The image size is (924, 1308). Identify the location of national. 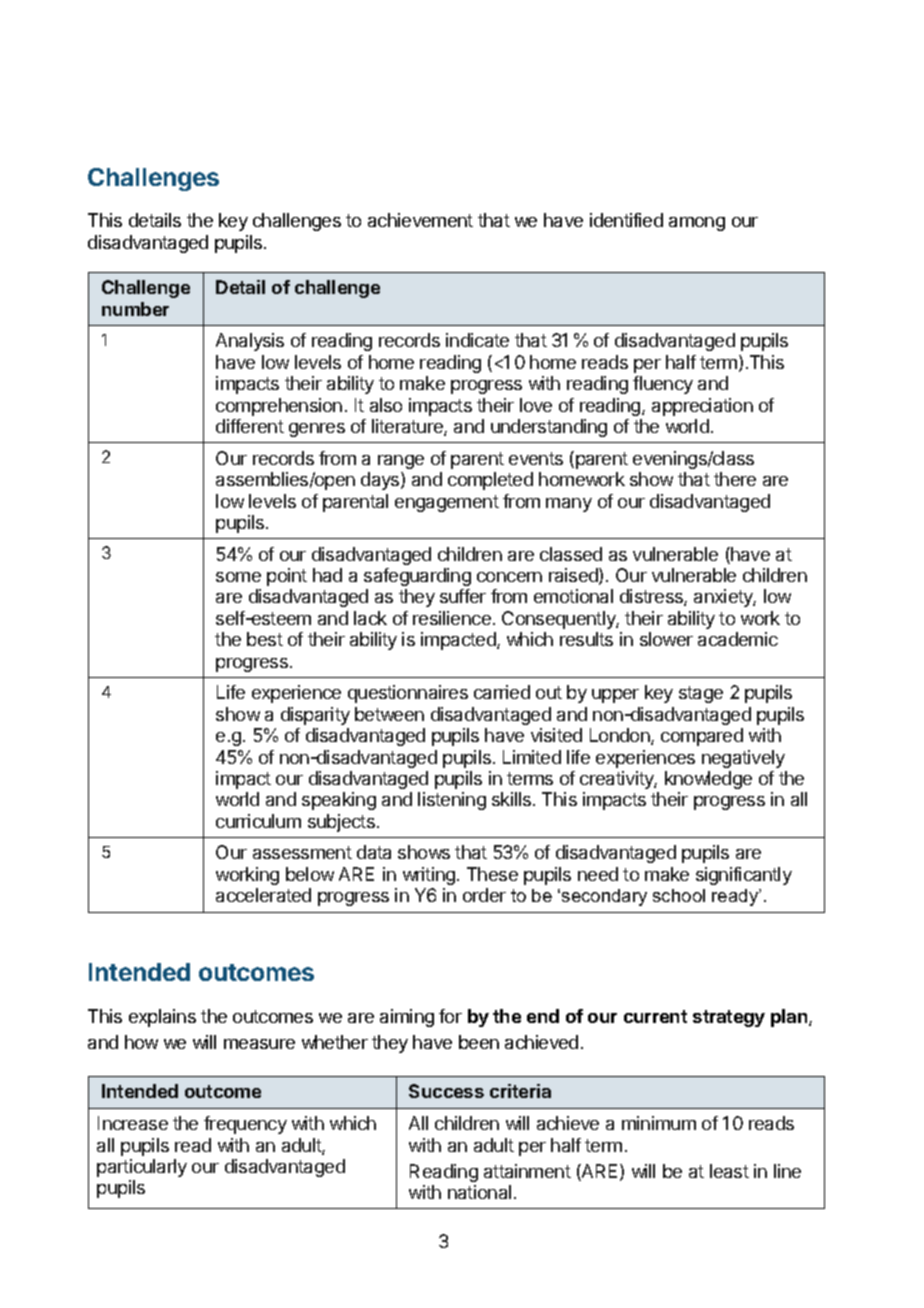
(479, 1192).
